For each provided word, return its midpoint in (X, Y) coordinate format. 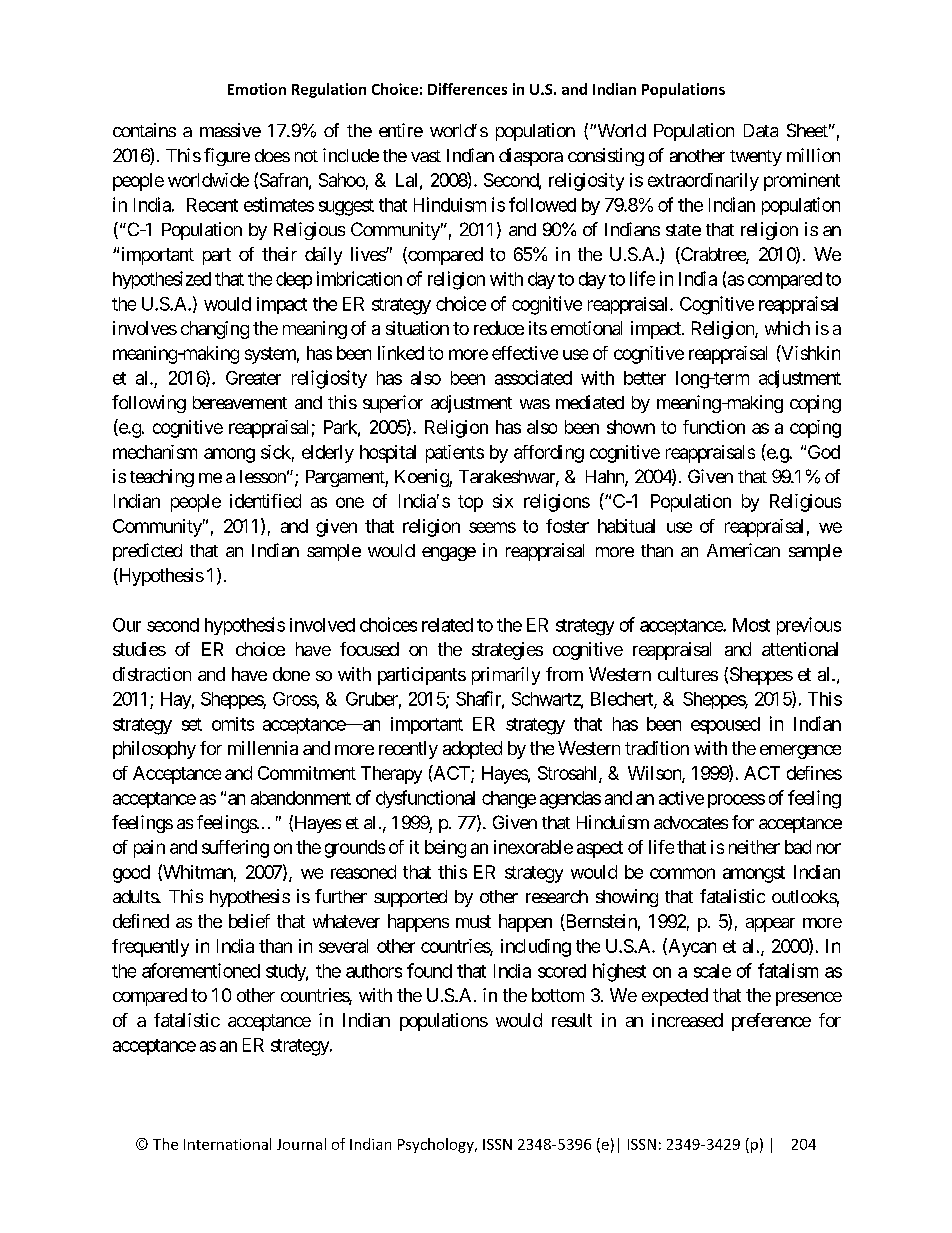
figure (227, 157)
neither (754, 847)
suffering (235, 849)
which (787, 328)
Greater (253, 378)
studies (139, 649)
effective (525, 353)
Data (761, 130)
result (572, 1020)
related (447, 625)
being (445, 849)
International (227, 1144)
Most (751, 625)
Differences (467, 89)
